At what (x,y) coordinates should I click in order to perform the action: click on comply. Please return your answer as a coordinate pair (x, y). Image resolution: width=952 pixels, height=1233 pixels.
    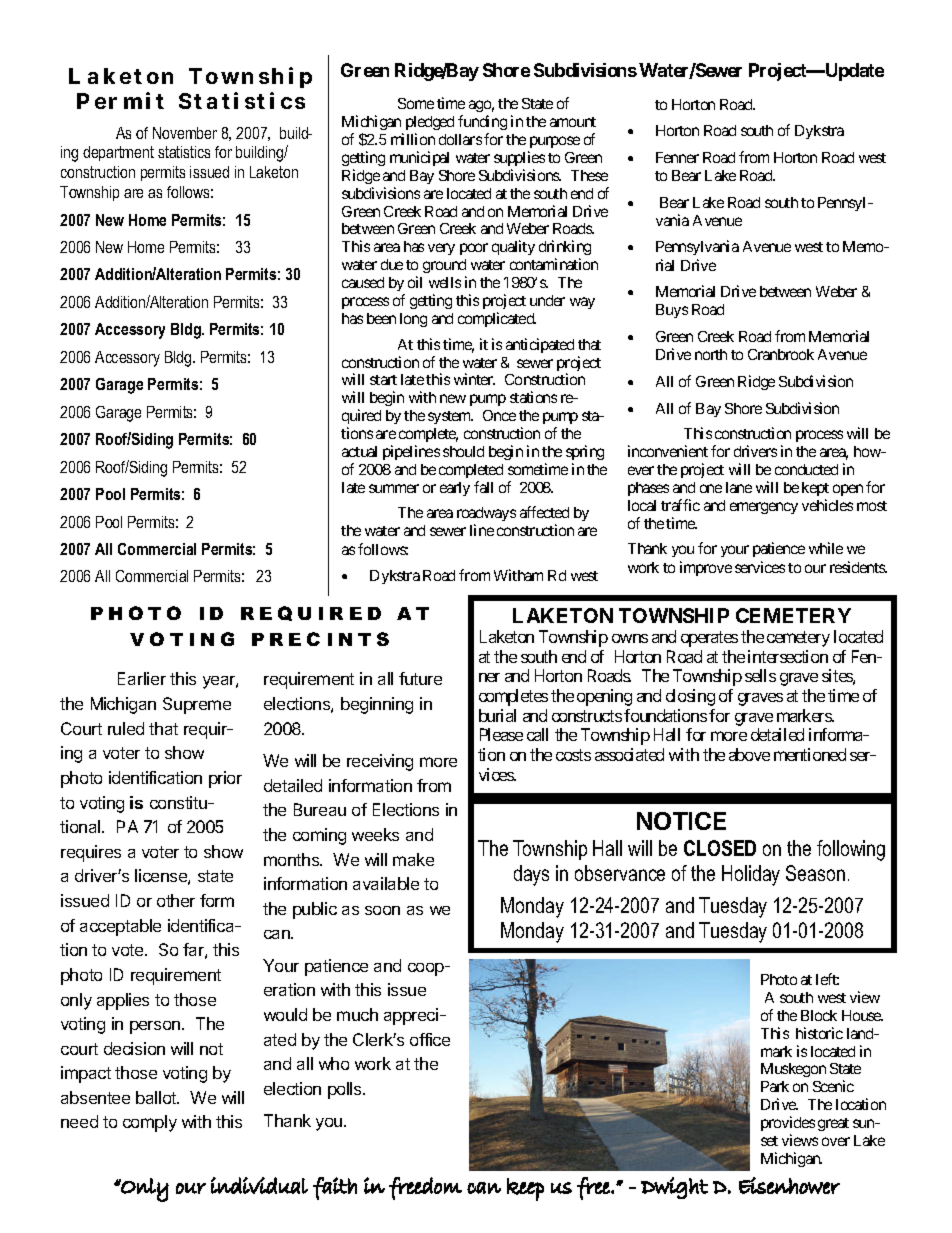
    Looking at the image, I should click on (150, 1123).
